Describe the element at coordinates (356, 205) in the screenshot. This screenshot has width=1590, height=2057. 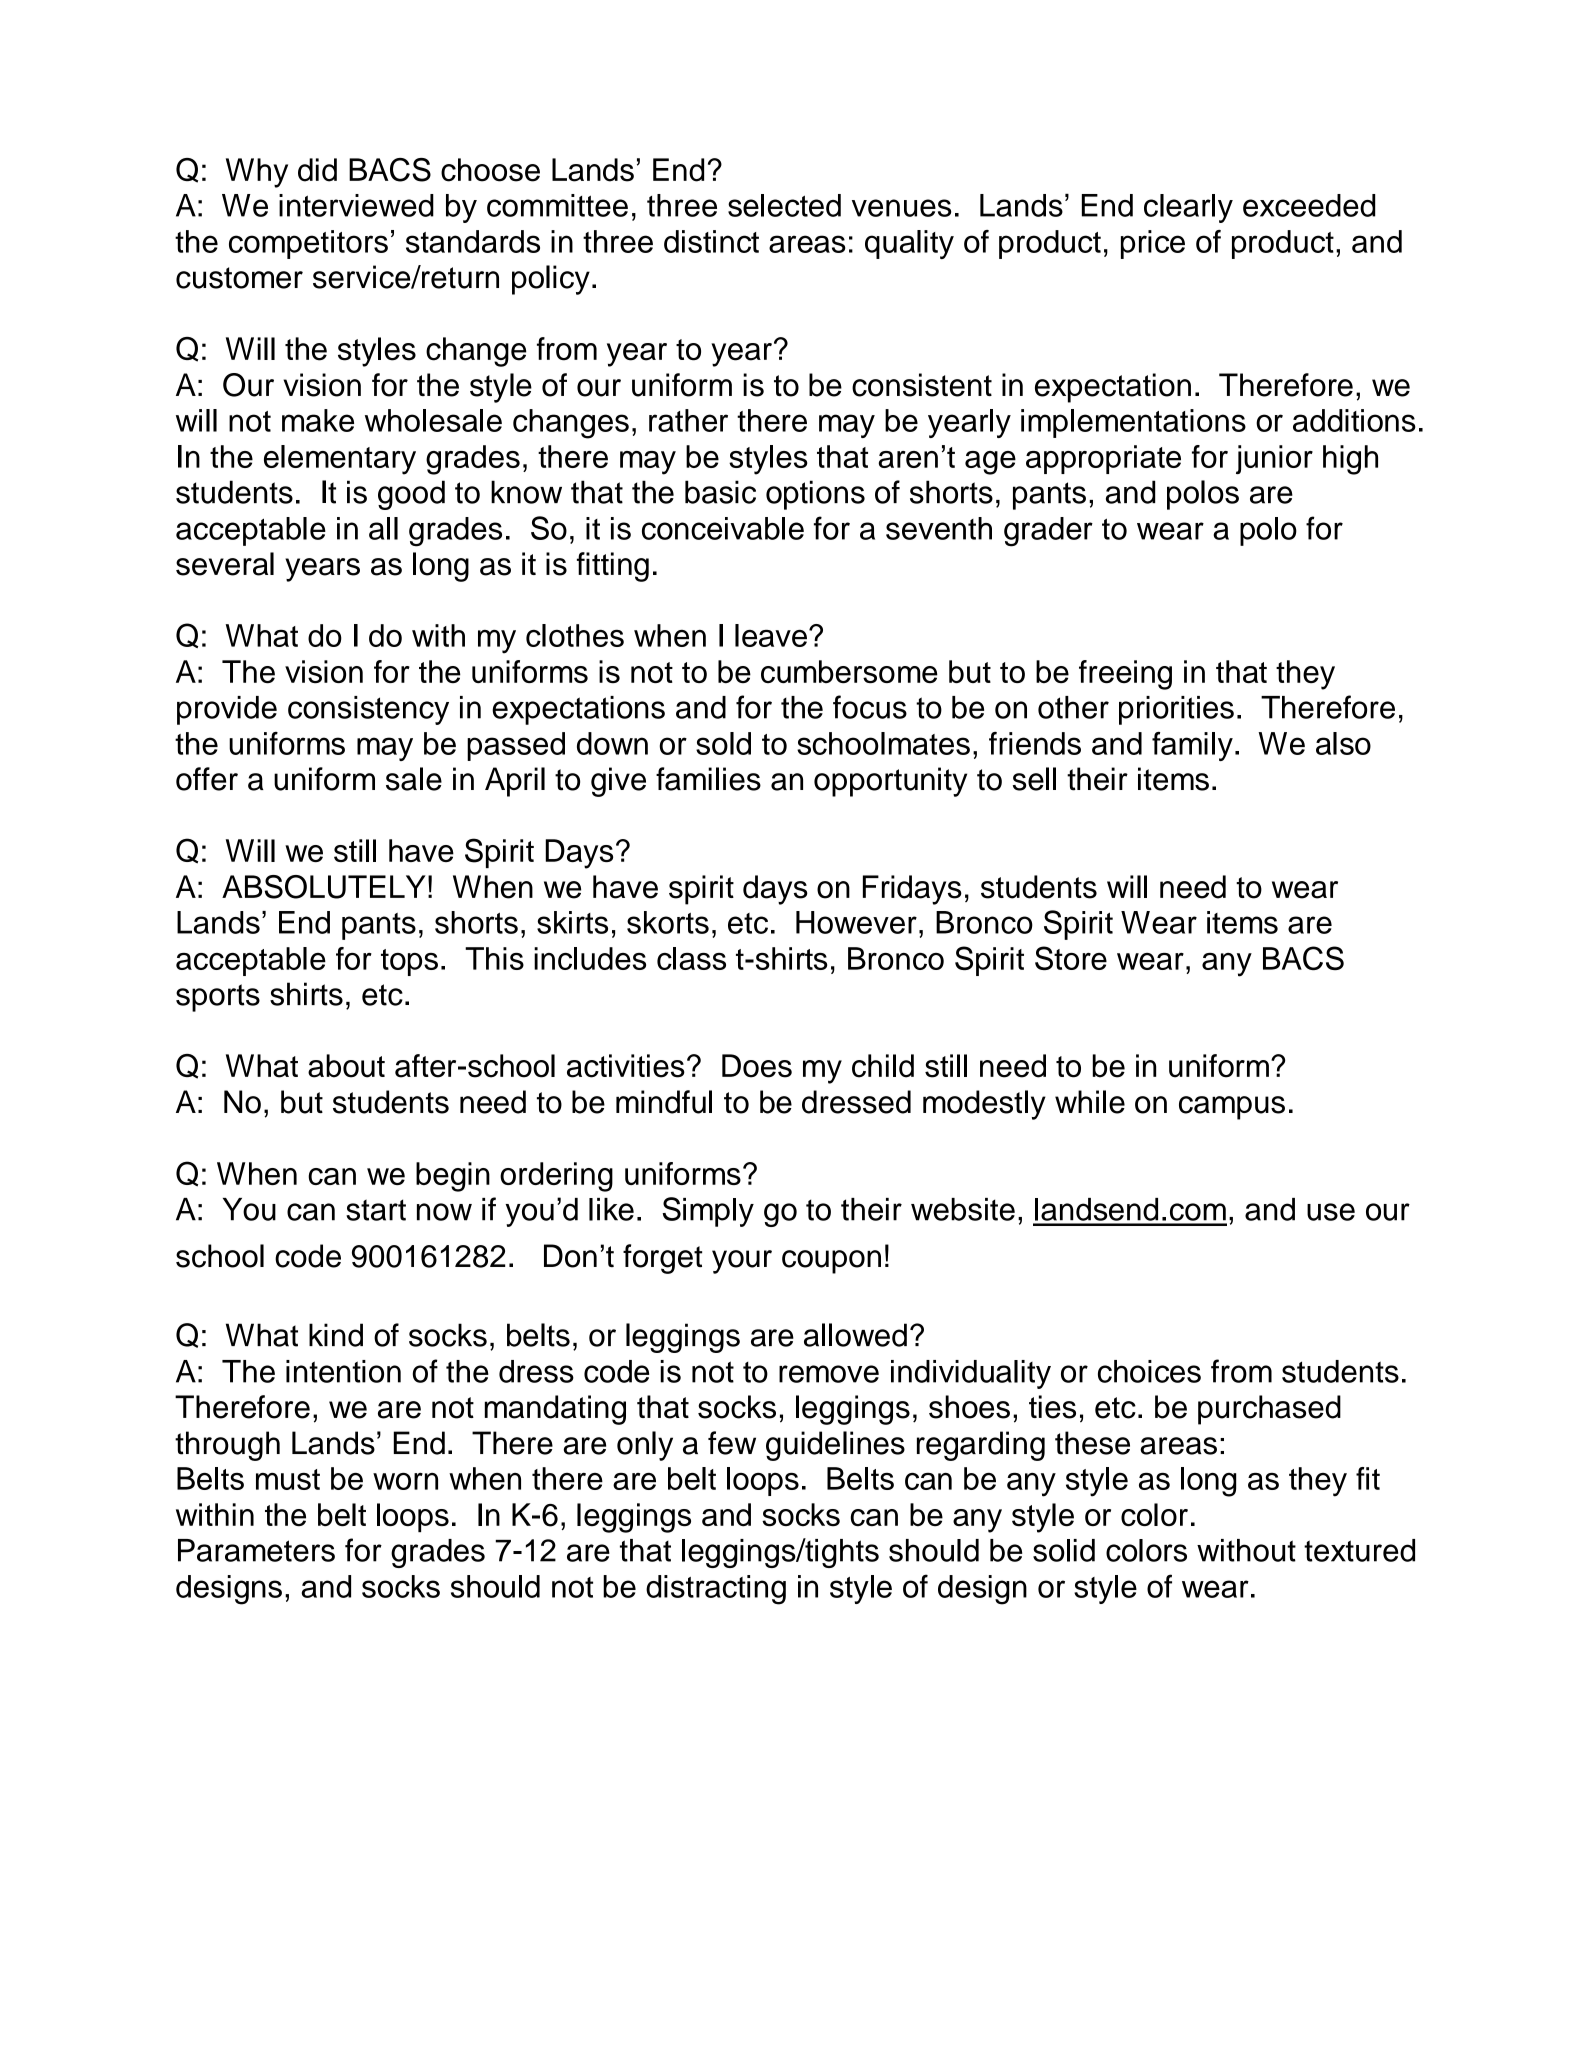
I see `interviewed` at that location.
